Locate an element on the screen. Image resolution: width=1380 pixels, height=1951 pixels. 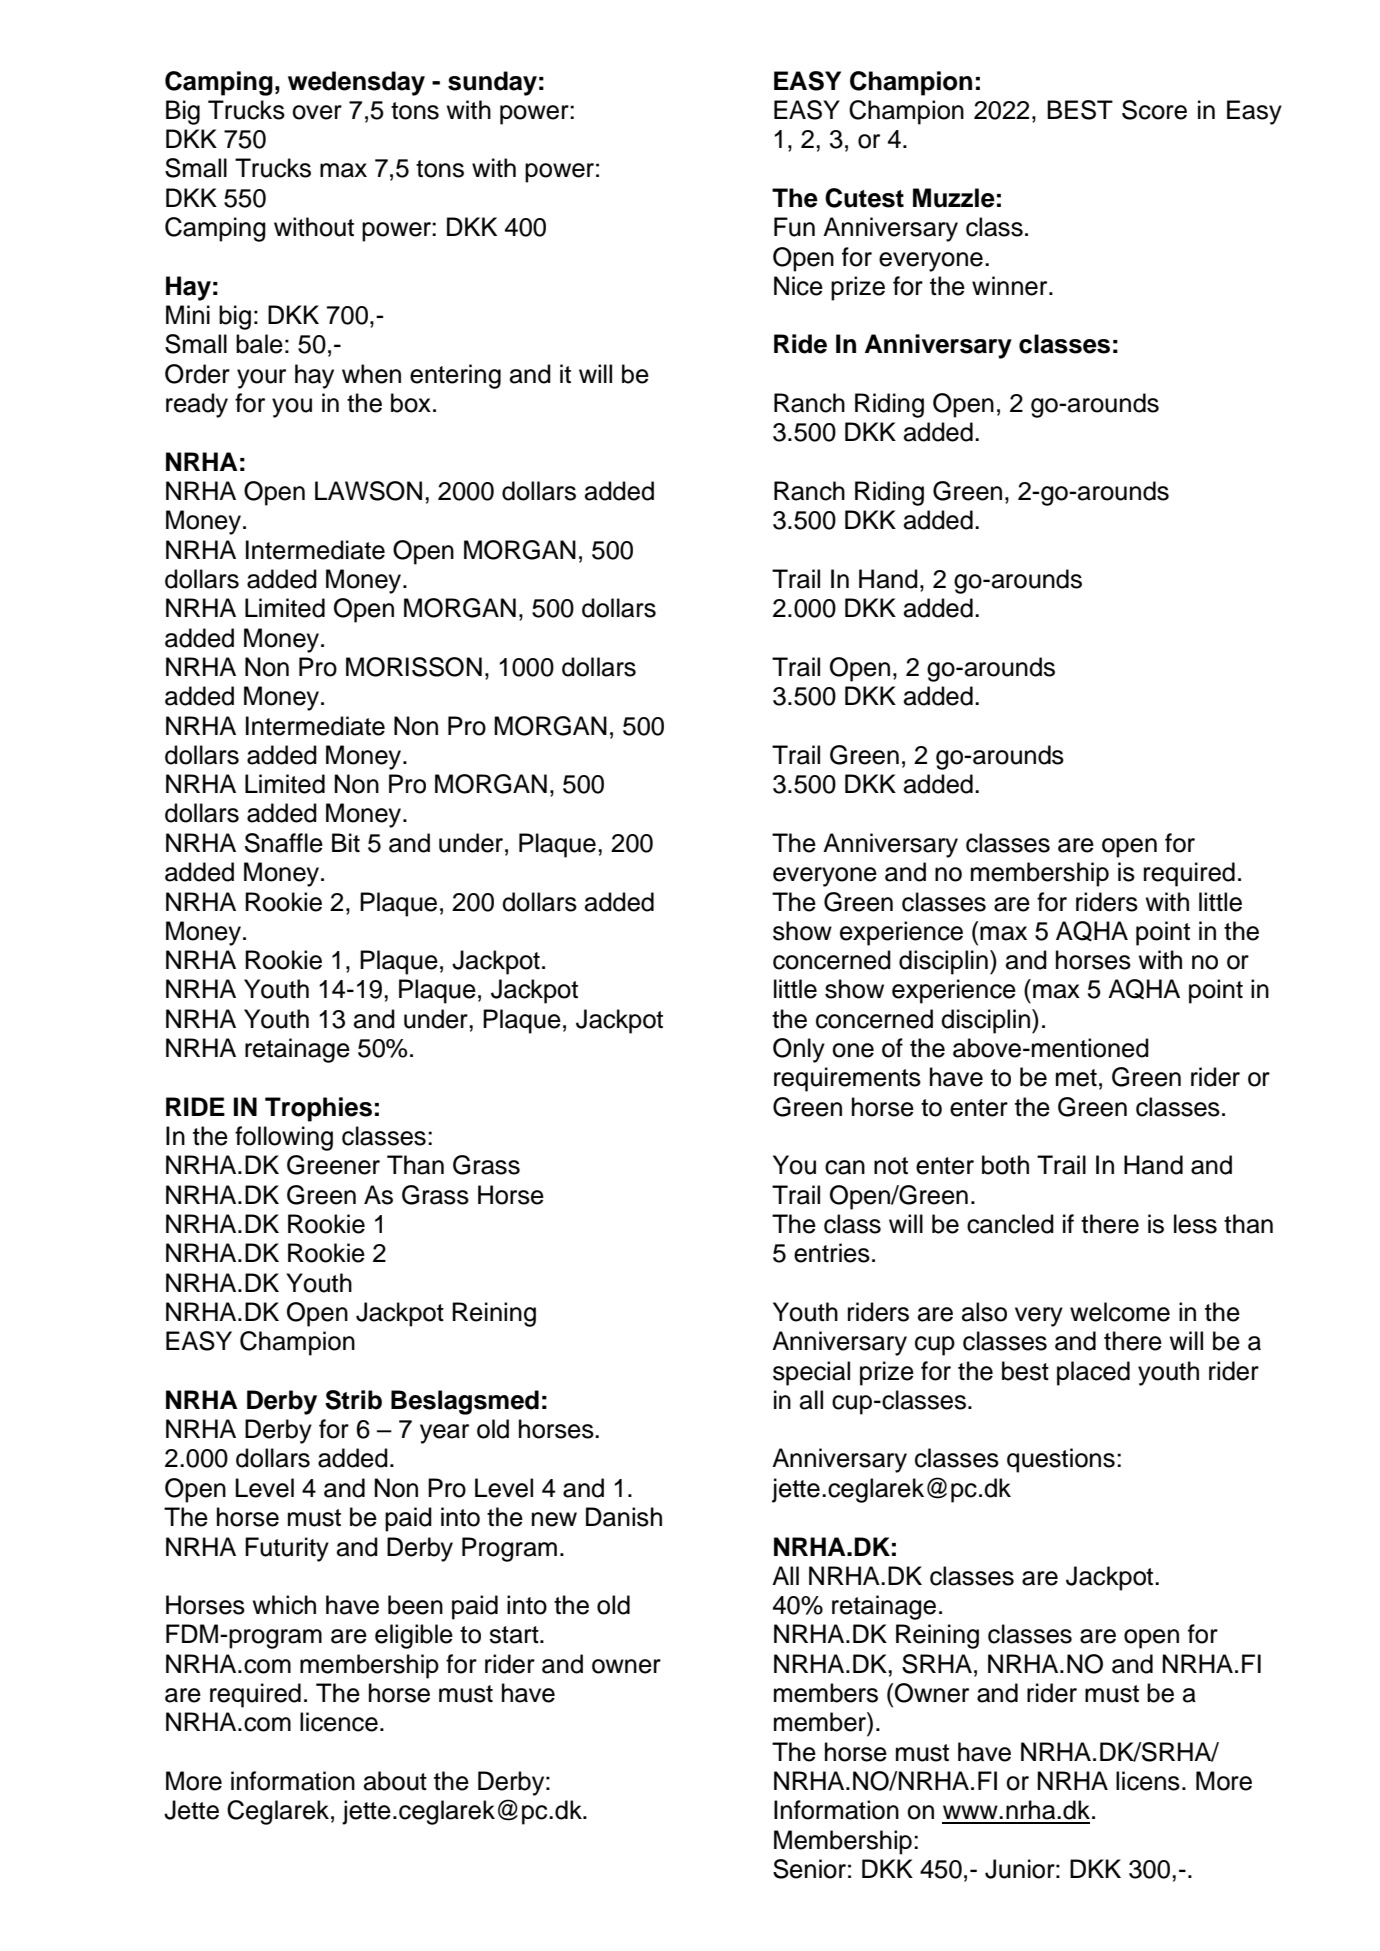
about is located at coordinates (395, 1781).
